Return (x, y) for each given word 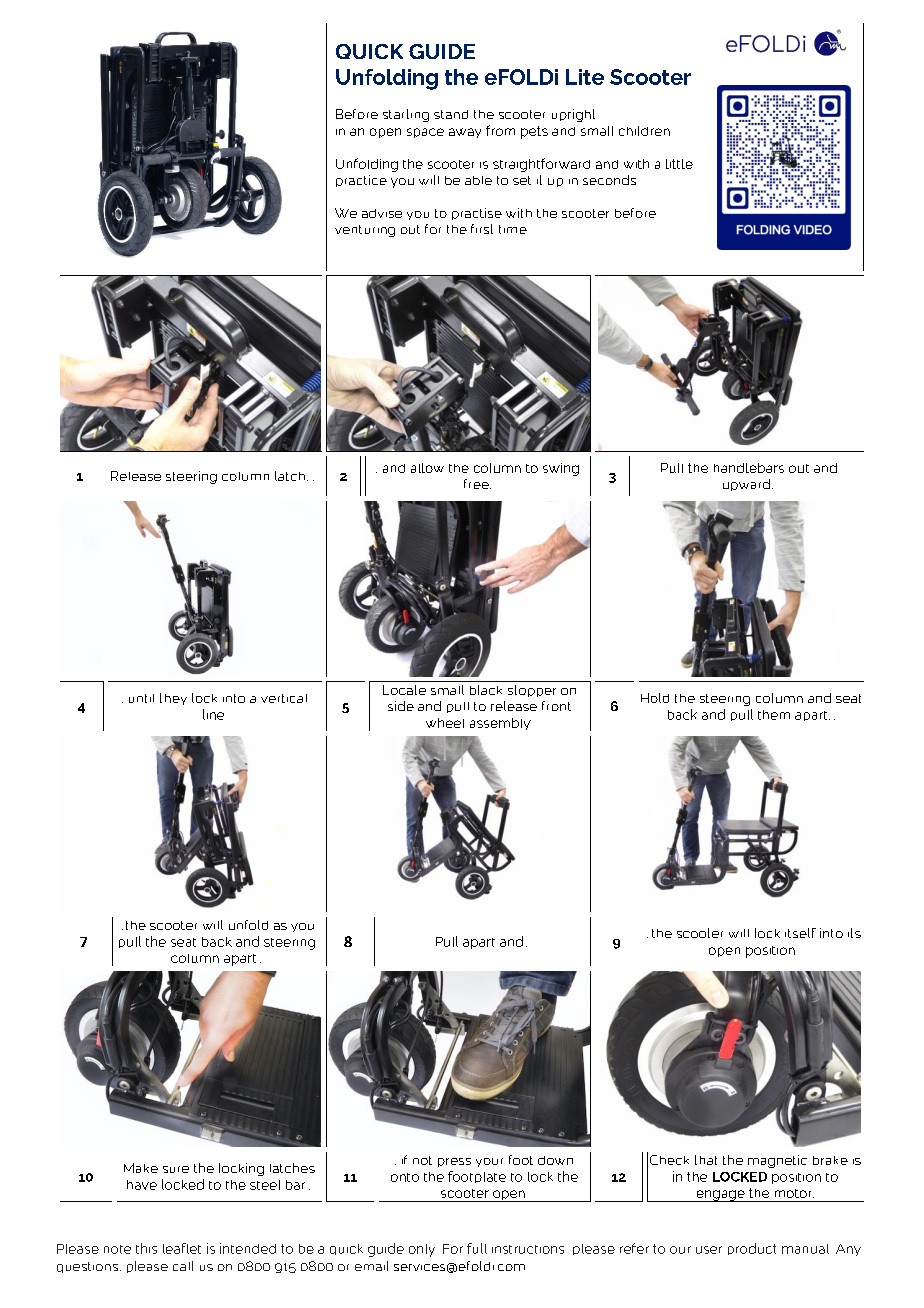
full (477, 1248)
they (173, 699)
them (774, 715)
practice (361, 181)
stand (451, 114)
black (486, 690)
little (679, 164)
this (146, 1248)
